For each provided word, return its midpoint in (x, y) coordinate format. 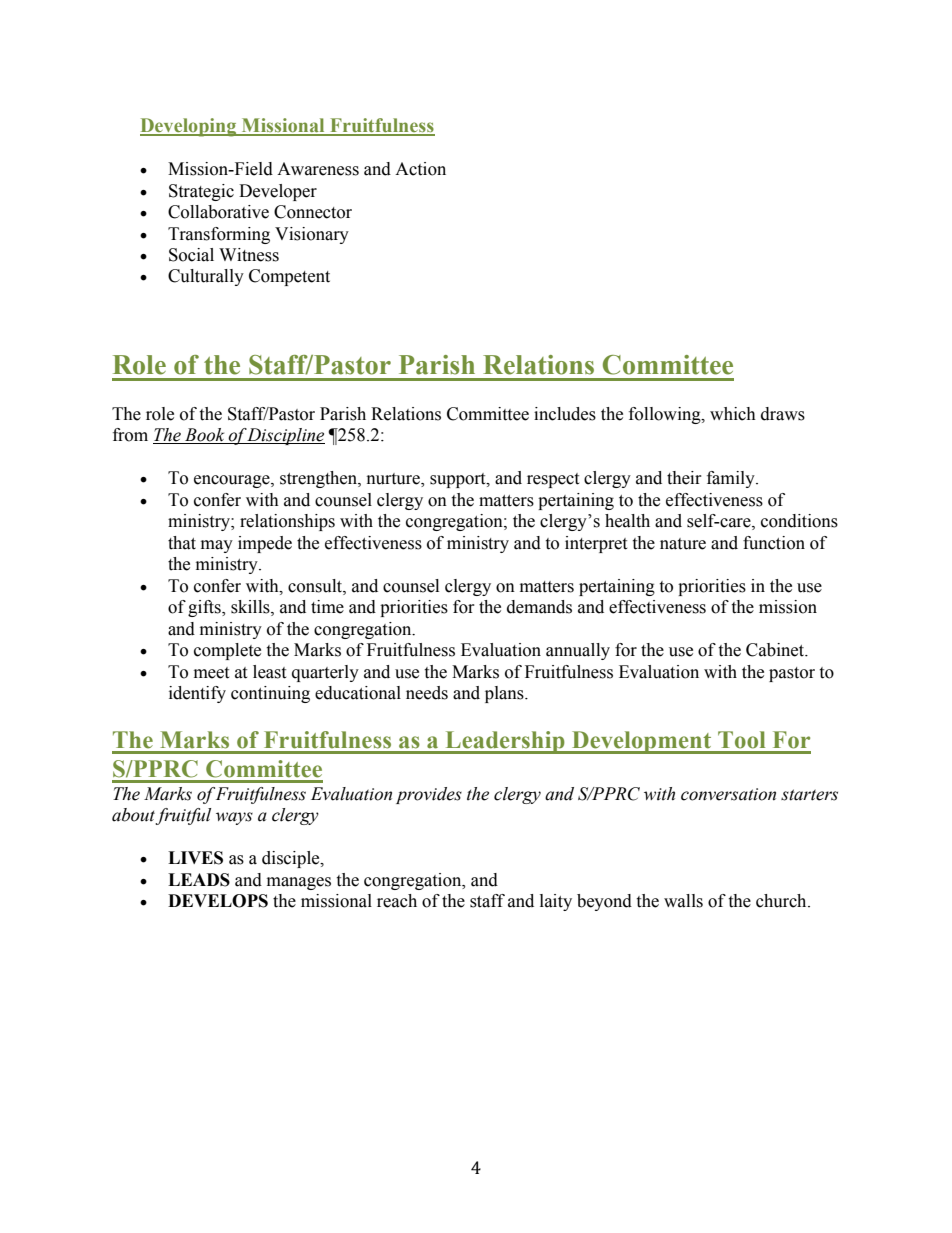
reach (397, 901)
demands (539, 607)
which (733, 414)
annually (578, 651)
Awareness (318, 169)
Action (420, 169)
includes (565, 414)
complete (227, 651)
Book (205, 436)
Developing (189, 127)
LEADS (199, 880)
